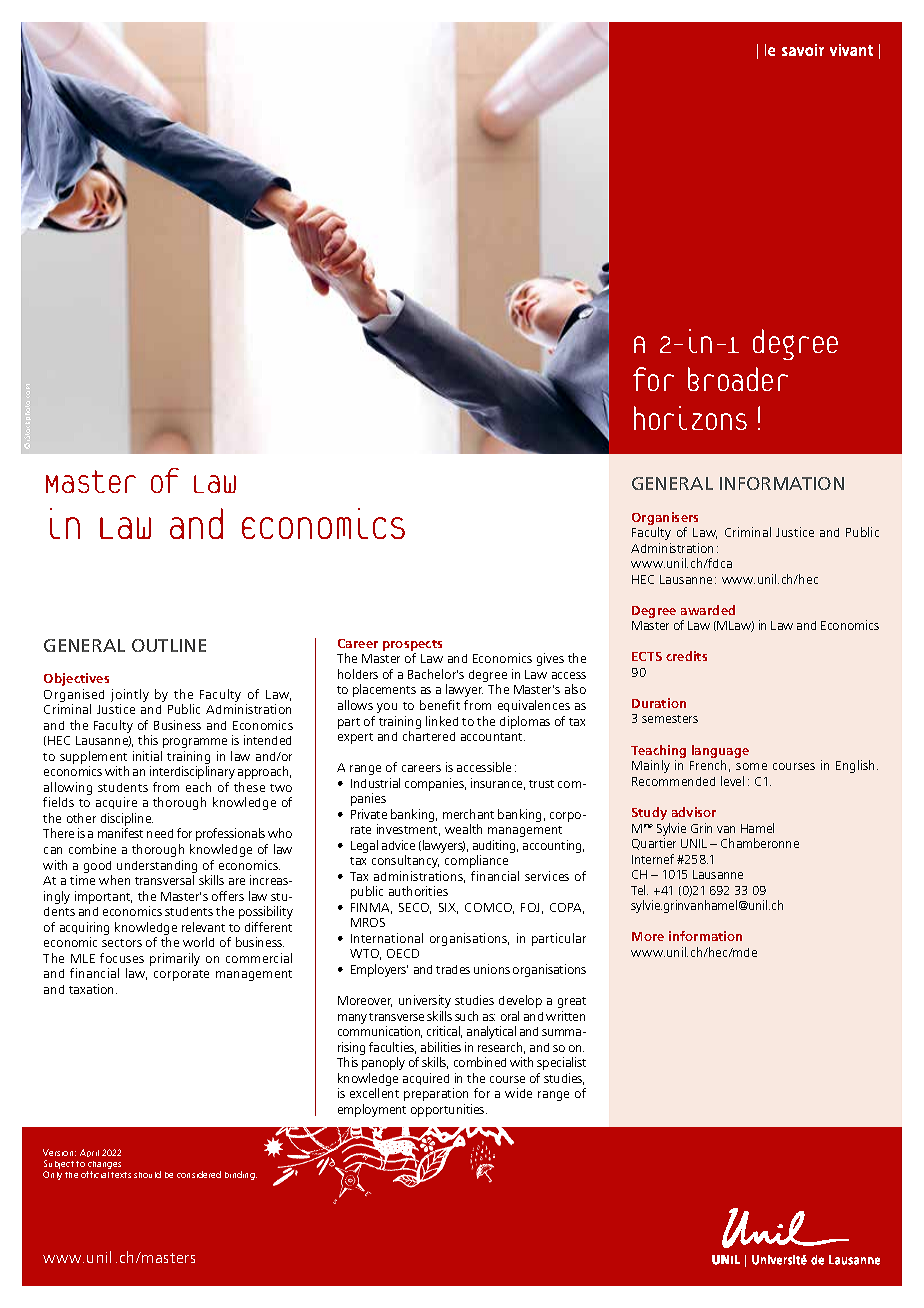 The height and width of the screenshot is (1308, 924). What do you see at coordinates (76, 679) in the screenshot?
I see `Objectives` at bounding box center [76, 679].
